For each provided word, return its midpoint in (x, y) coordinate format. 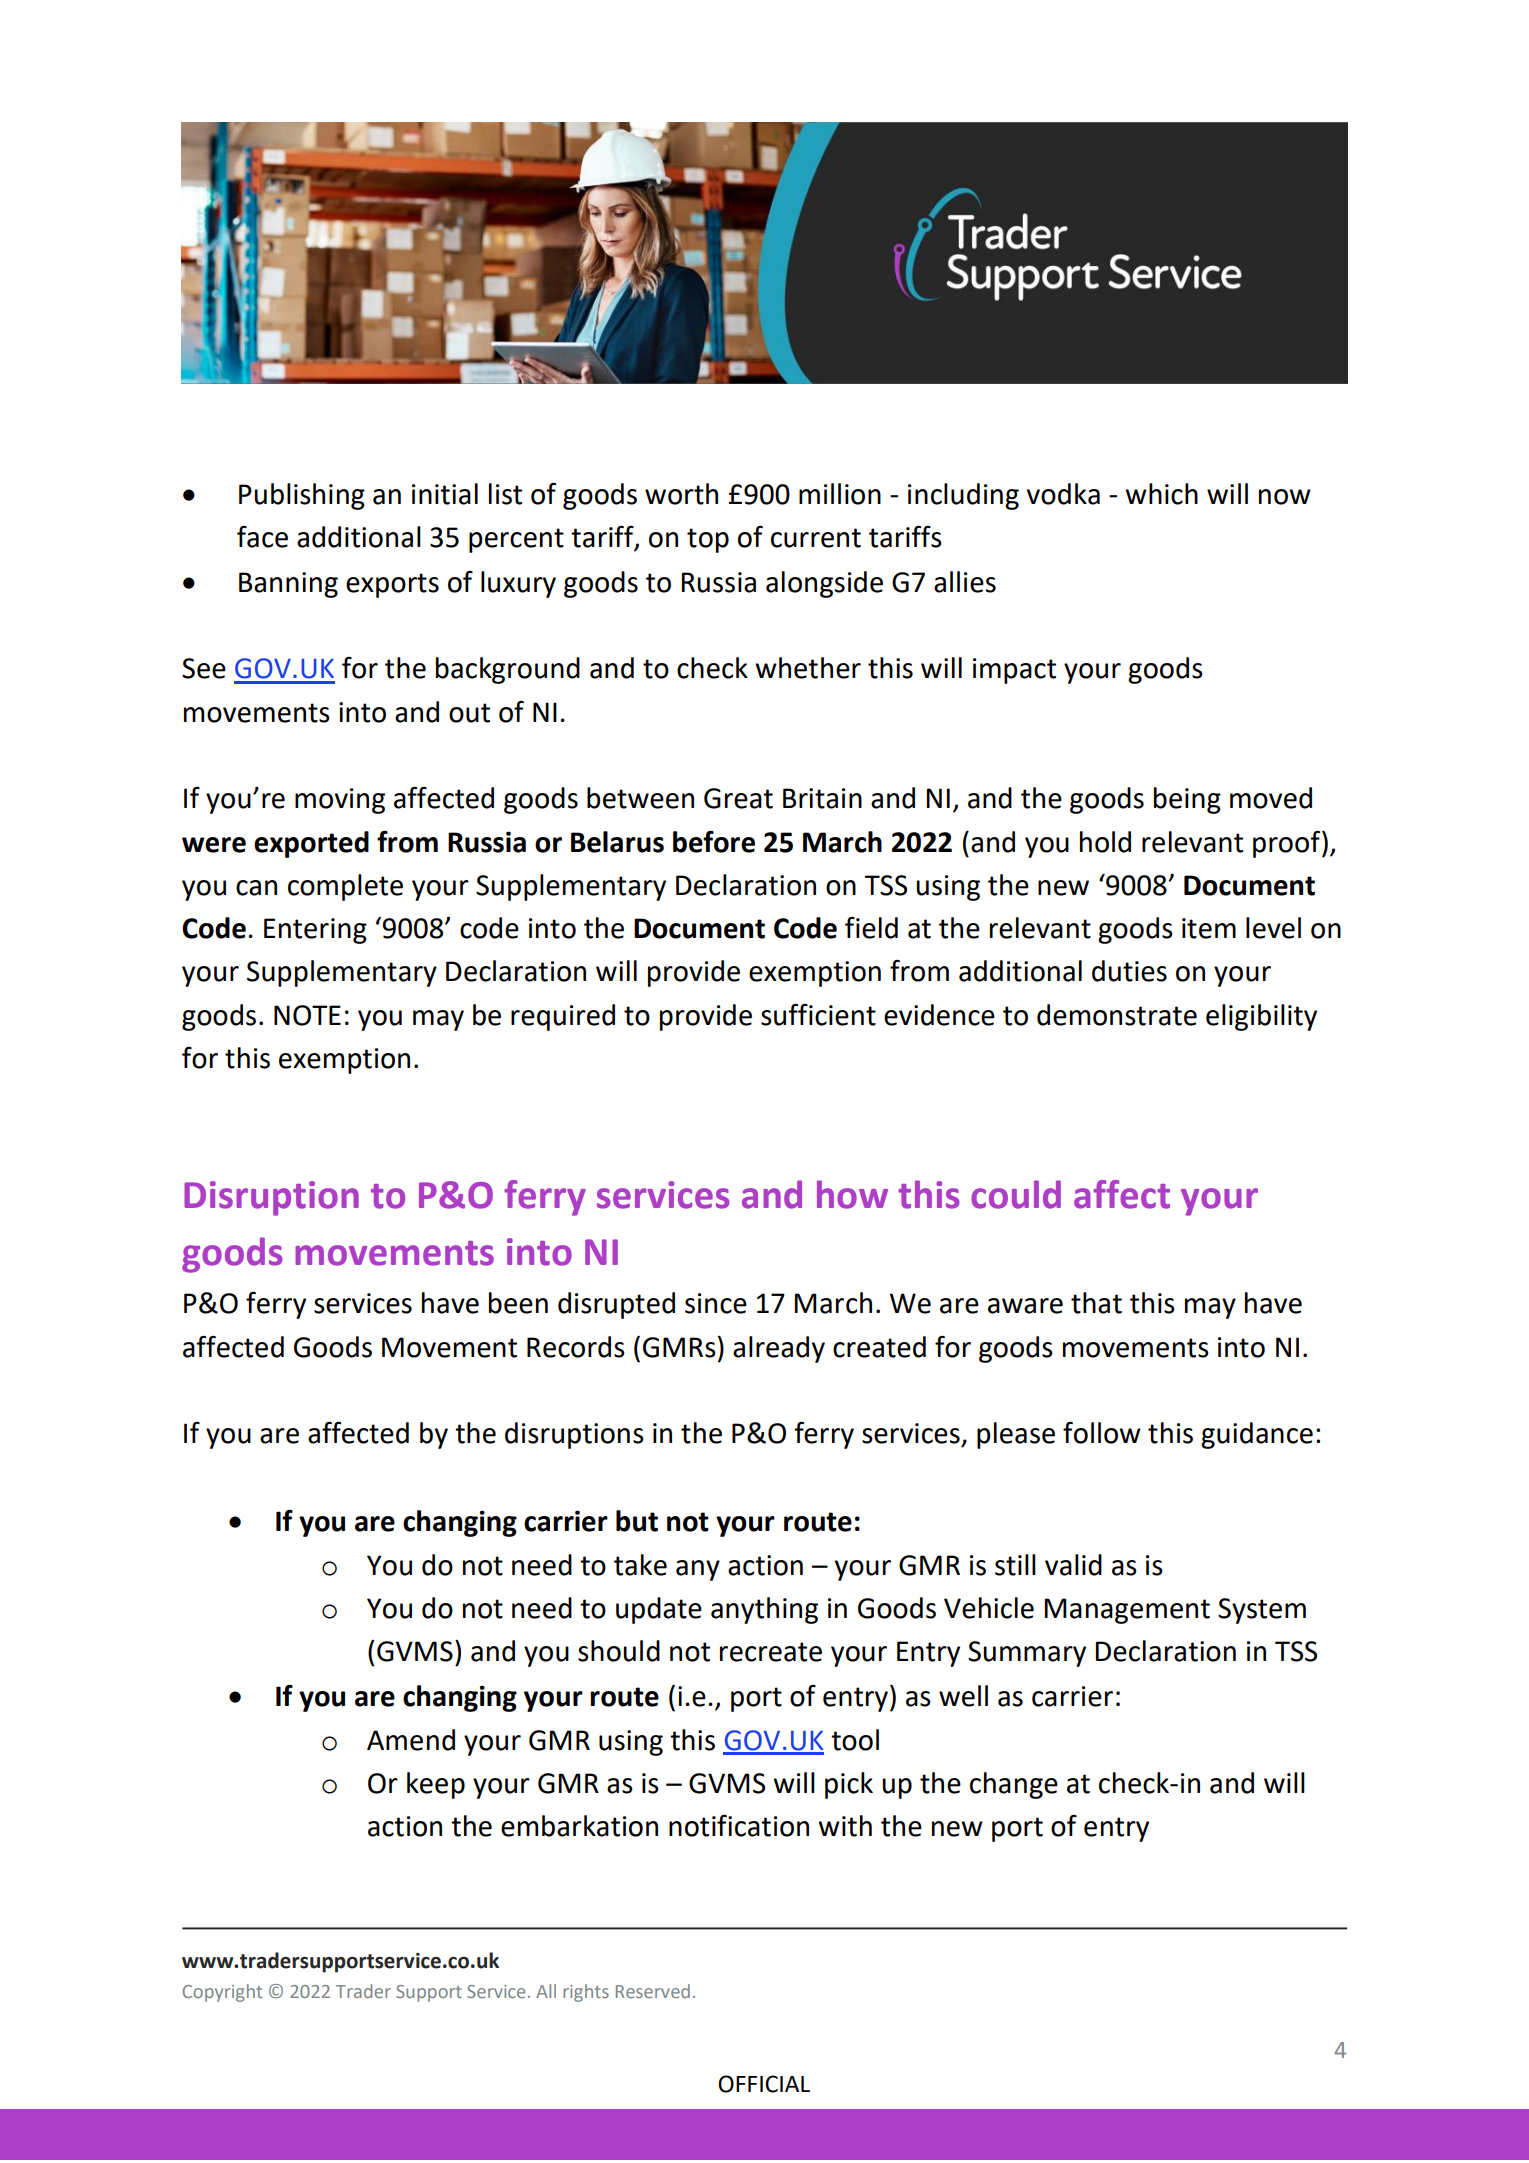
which (1161, 494)
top (708, 540)
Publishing (302, 496)
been (518, 1303)
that (1096, 1303)
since (716, 1303)
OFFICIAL (764, 2084)
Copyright (222, 1993)
